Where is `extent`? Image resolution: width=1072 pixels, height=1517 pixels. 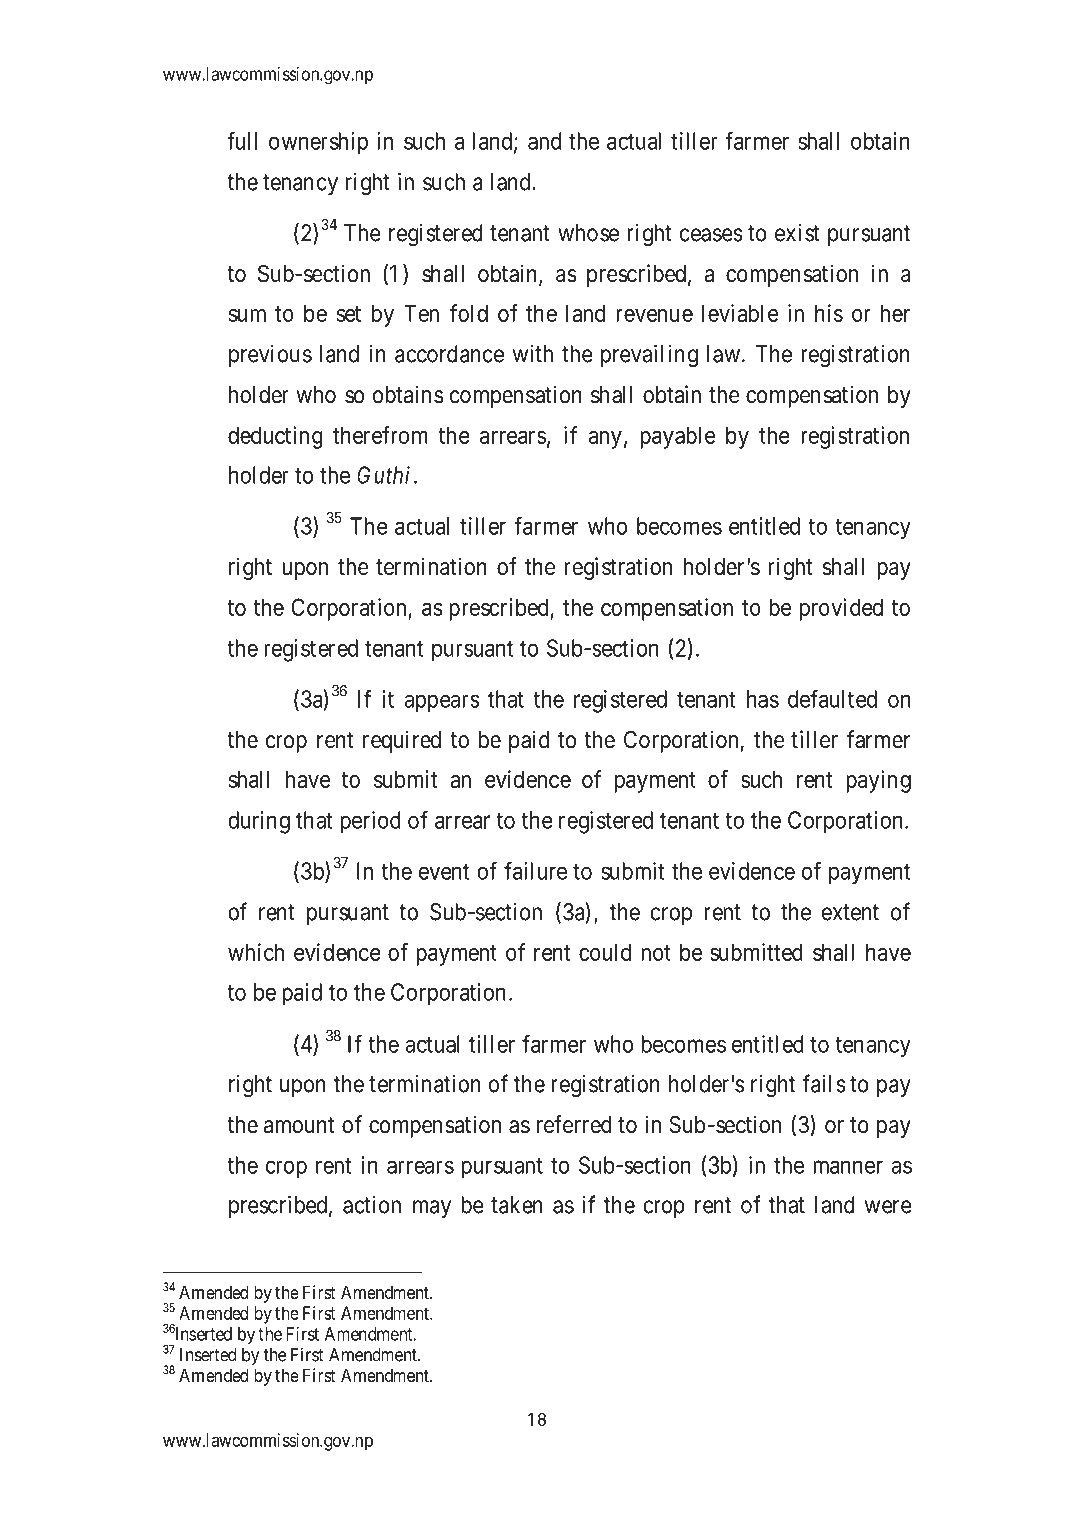 extent is located at coordinates (850, 912).
